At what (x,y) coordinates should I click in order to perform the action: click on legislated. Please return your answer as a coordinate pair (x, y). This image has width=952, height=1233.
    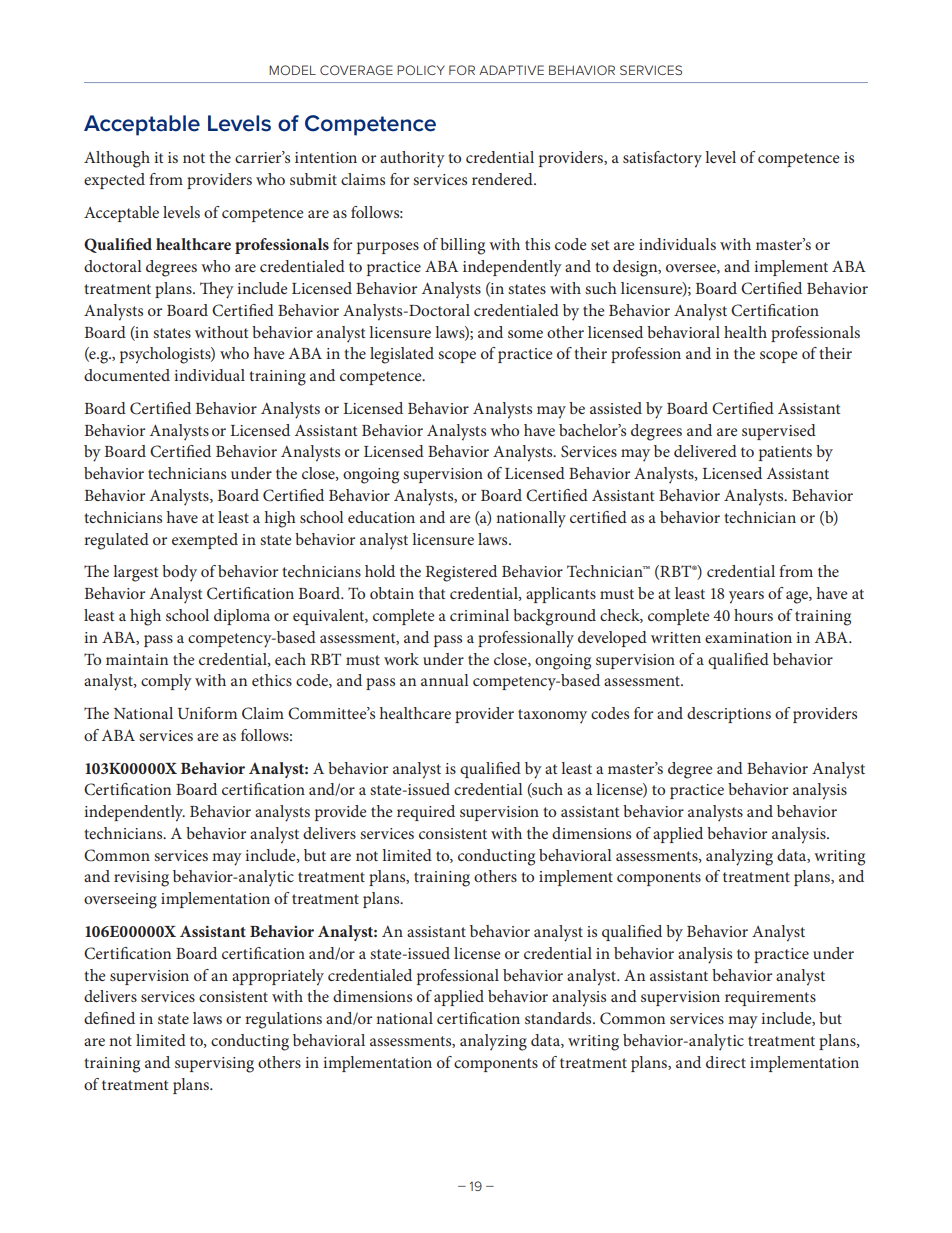
    Looking at the image, I should click on (402, 355).
